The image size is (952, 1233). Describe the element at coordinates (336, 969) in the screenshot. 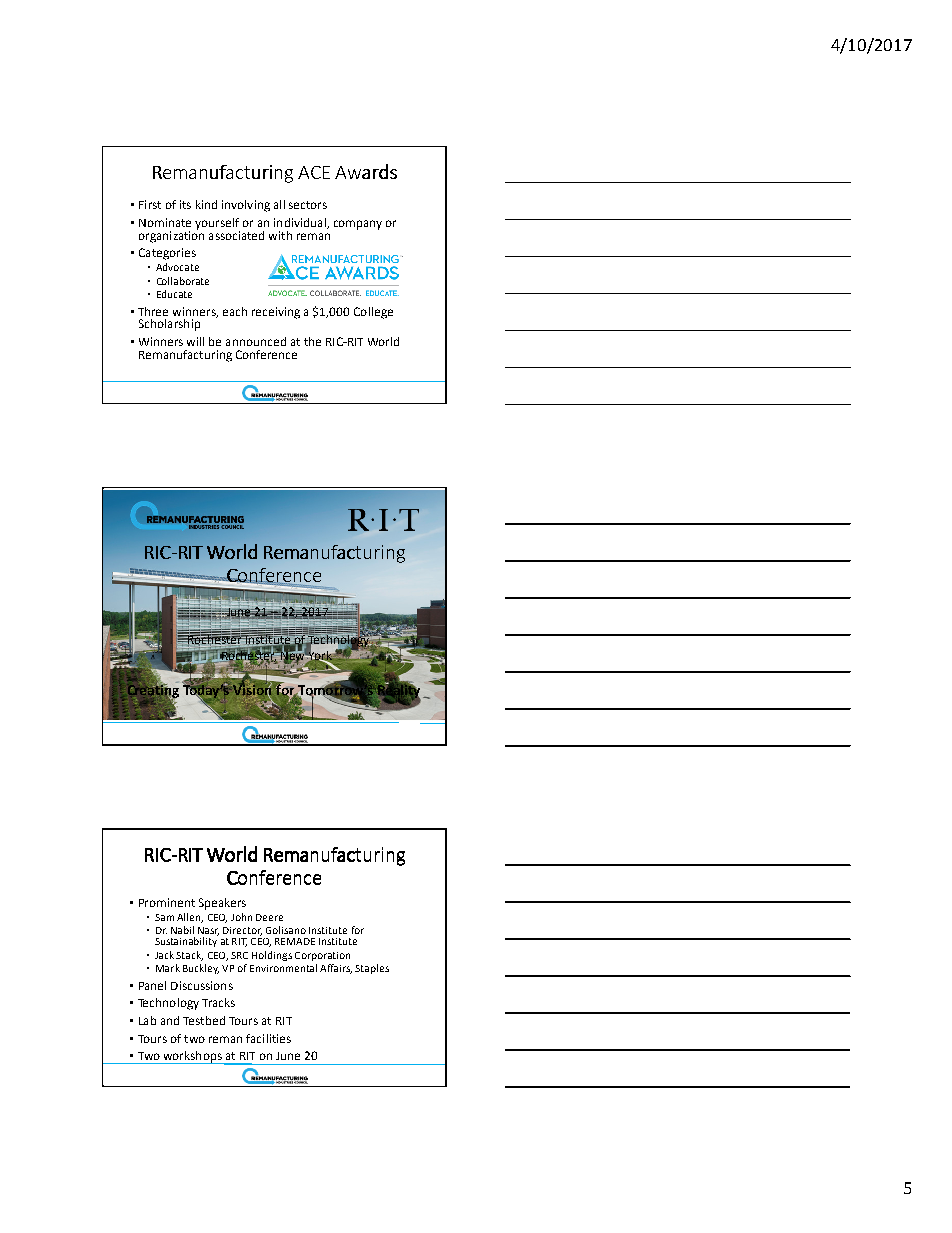

I see `Affairs` at that location.
